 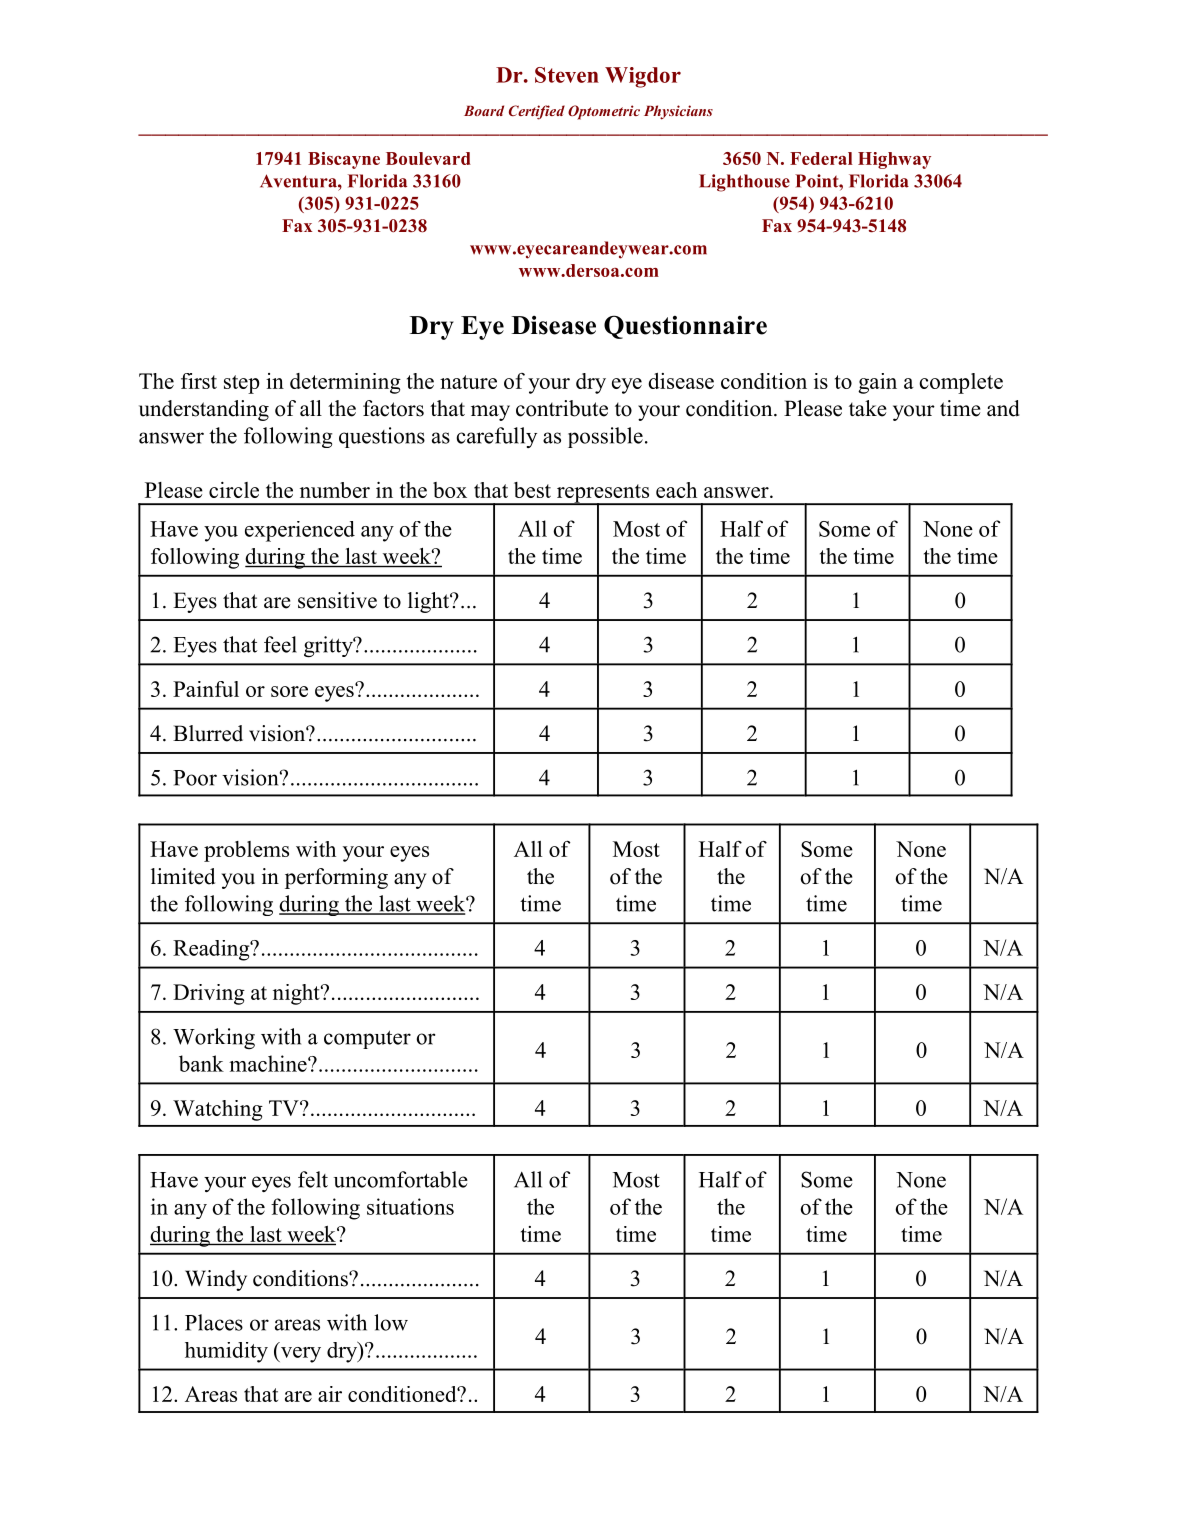 What do you see at coordinates (367, 1039) in the page?
I see `computer` at bounding box center [367, 1039].
